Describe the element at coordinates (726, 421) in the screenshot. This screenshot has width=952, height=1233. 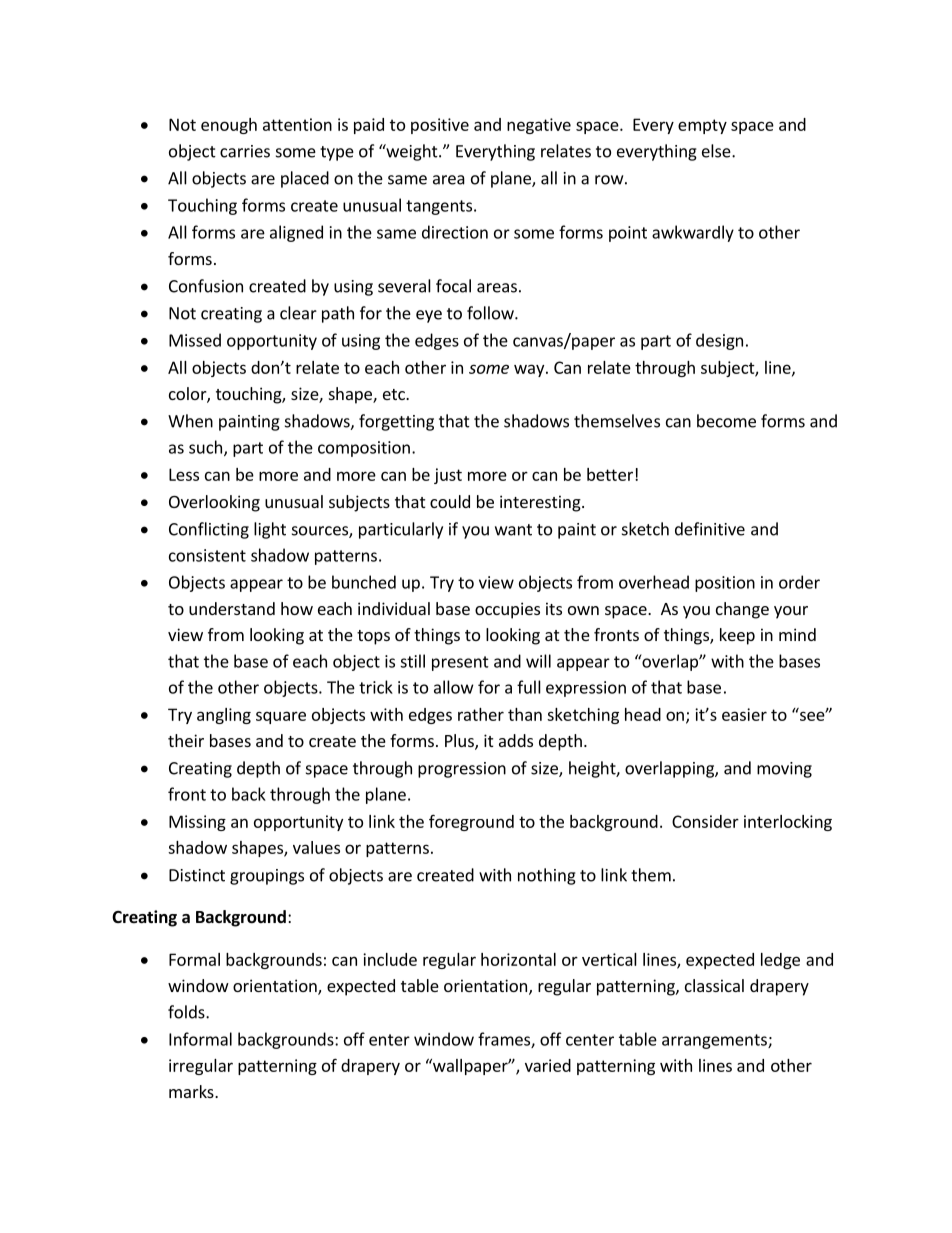
I see `become` at that location.
